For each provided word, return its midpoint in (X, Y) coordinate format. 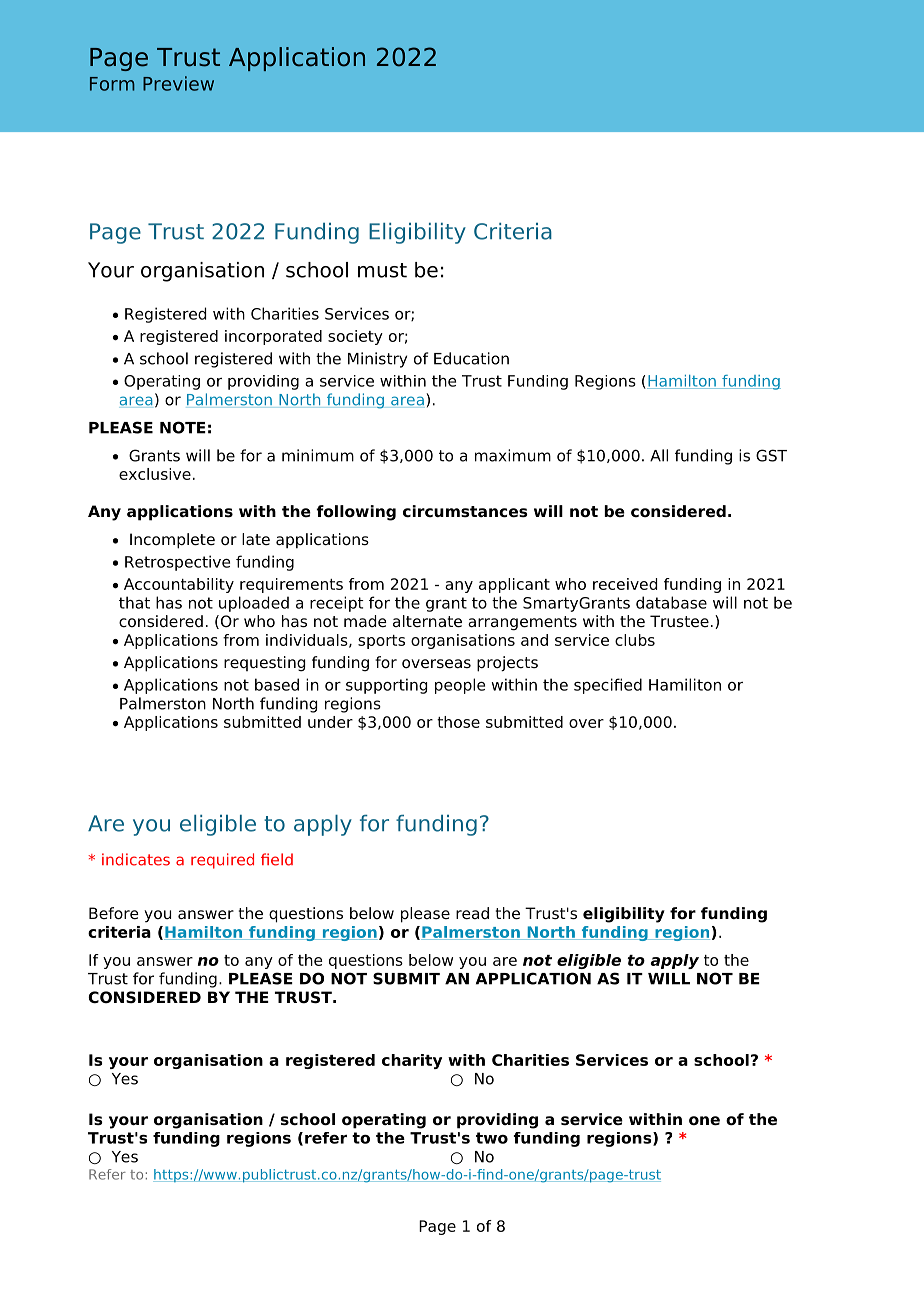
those (458, 722)
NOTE (183, 427)
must (382, 270)
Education (471, 358)
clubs (635, 640)
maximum (513, 455)
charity (412, 1061)
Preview (178, 83)
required (222, 861)
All (659, 455)
